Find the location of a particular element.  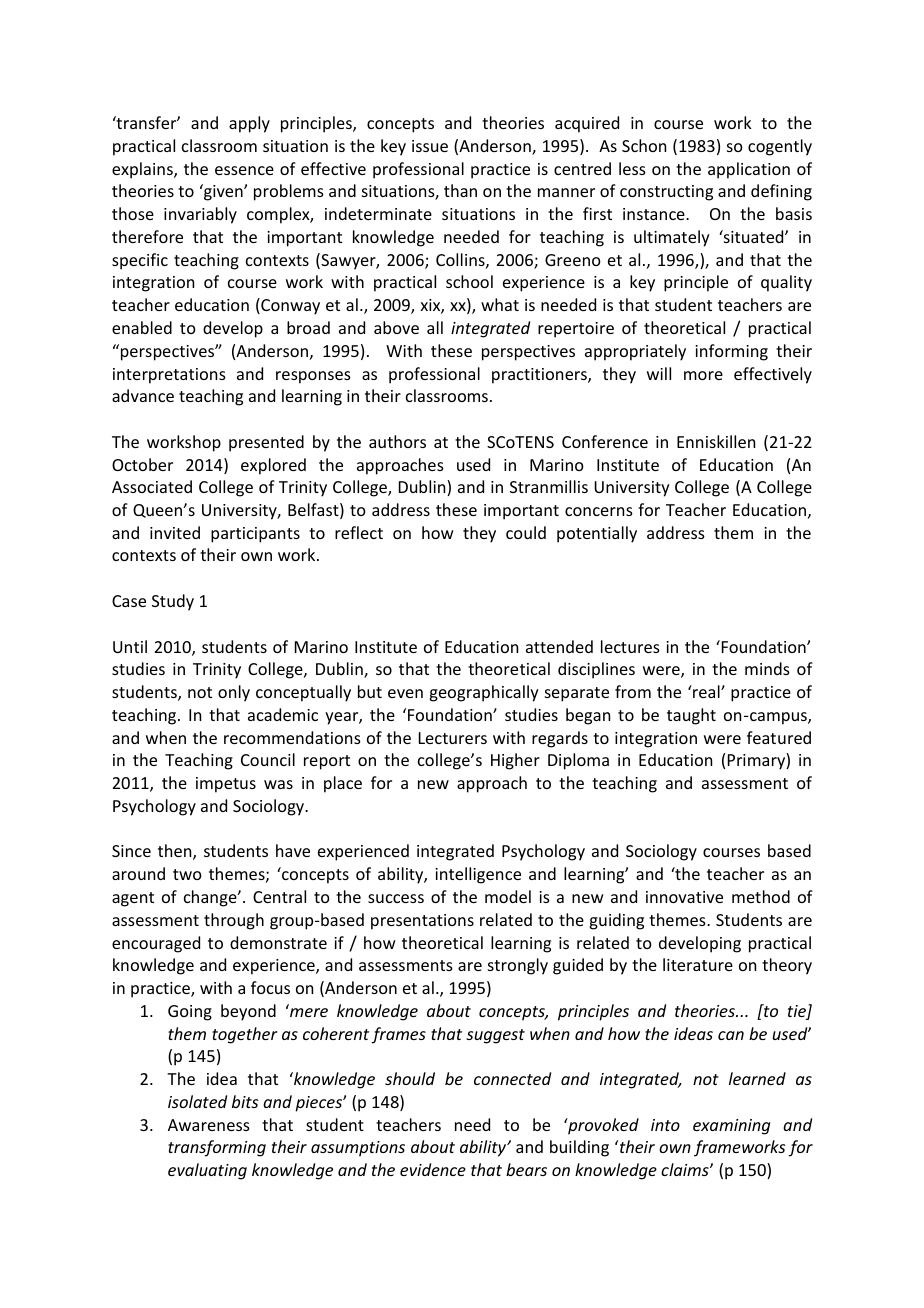

transforming is located at coordinates (217, 1148).
